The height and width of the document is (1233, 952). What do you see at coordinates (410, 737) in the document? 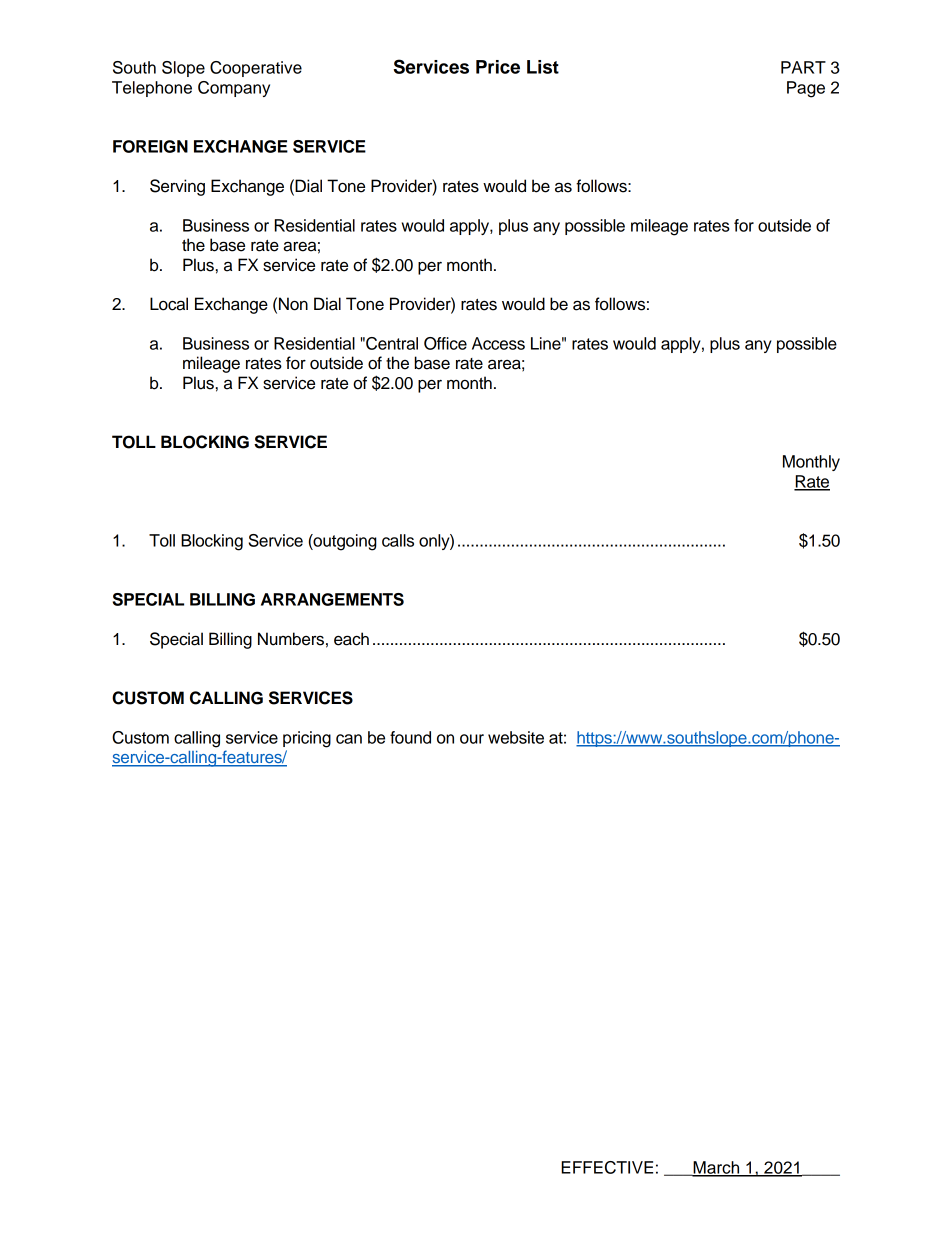
I see `found` at bounding box center [410, 737].
